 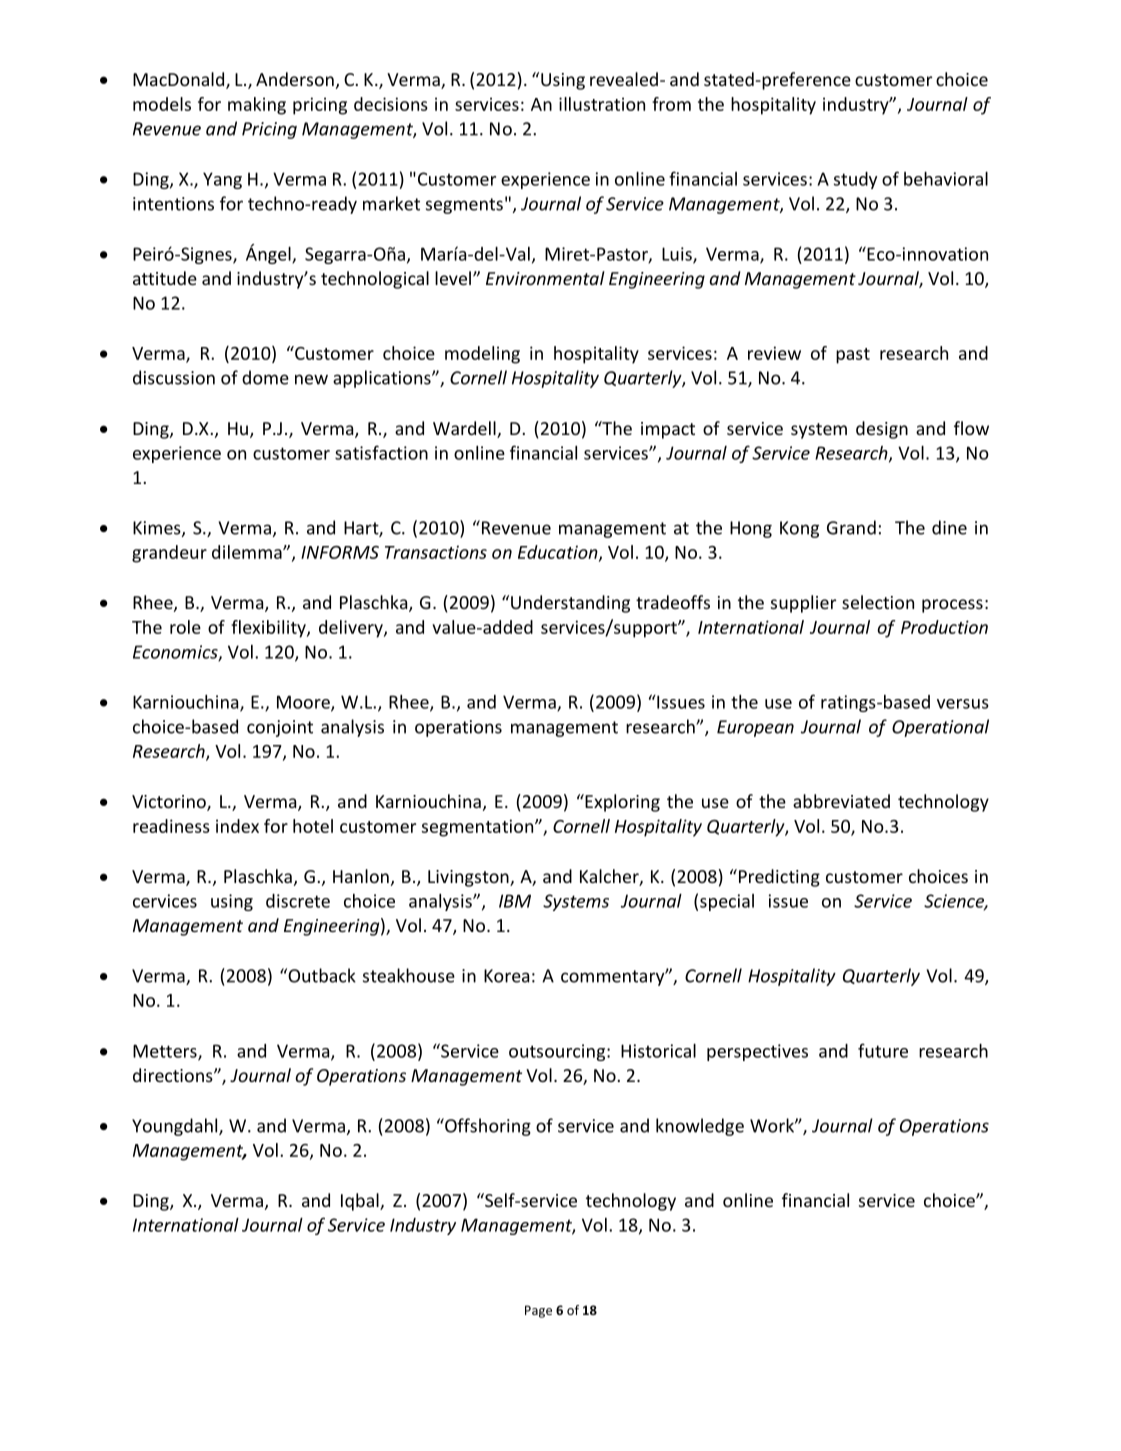 I want to click on Iqbal, so click(x=361, y=1202).
